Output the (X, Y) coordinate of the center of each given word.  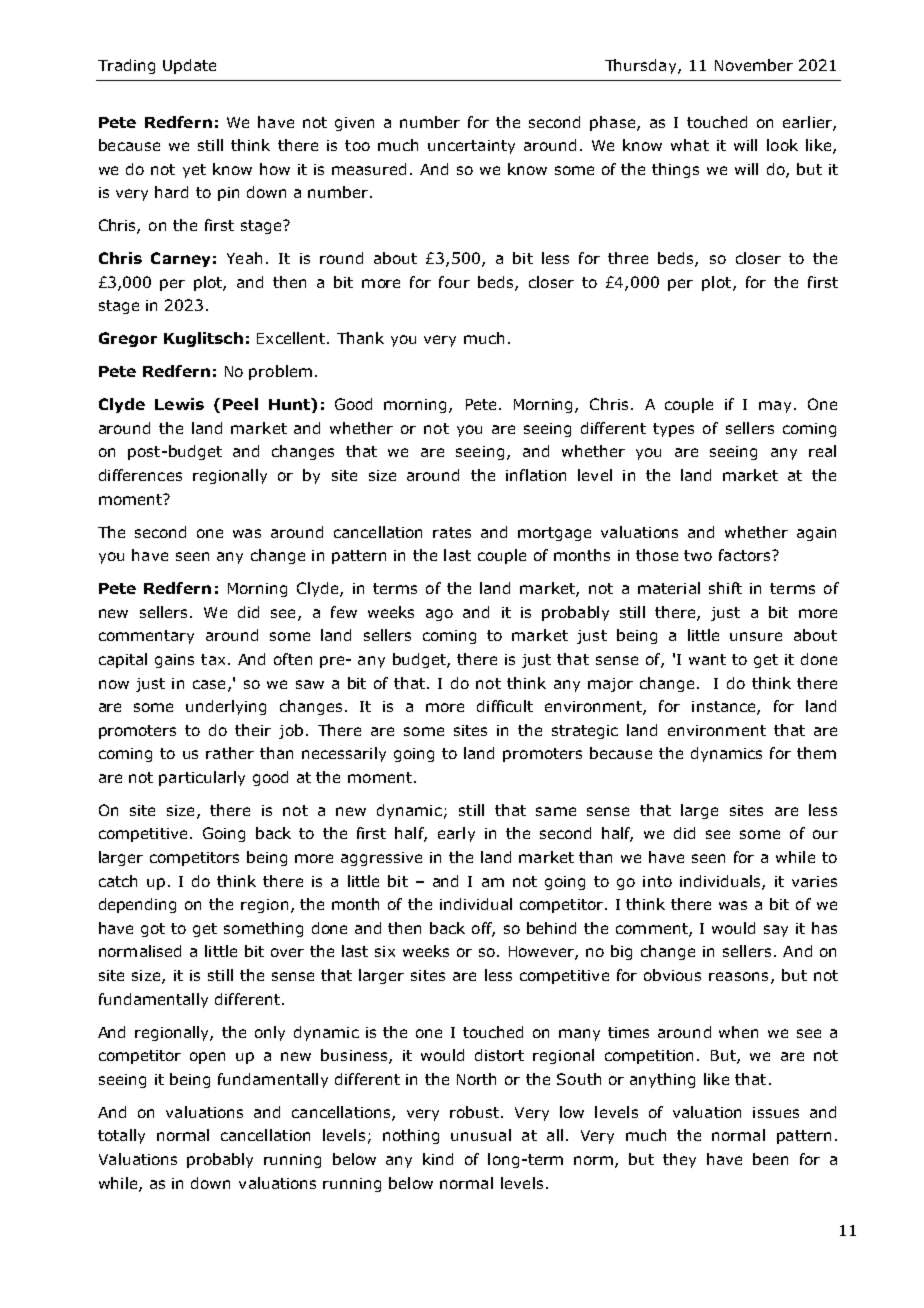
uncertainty (471, 147)
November (754, 65)
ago (439, 615)
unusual (481, 1135)
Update (189, 66)
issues (776, 1112)
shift (725, 588)
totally (121, 1136)
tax (213, 659)
